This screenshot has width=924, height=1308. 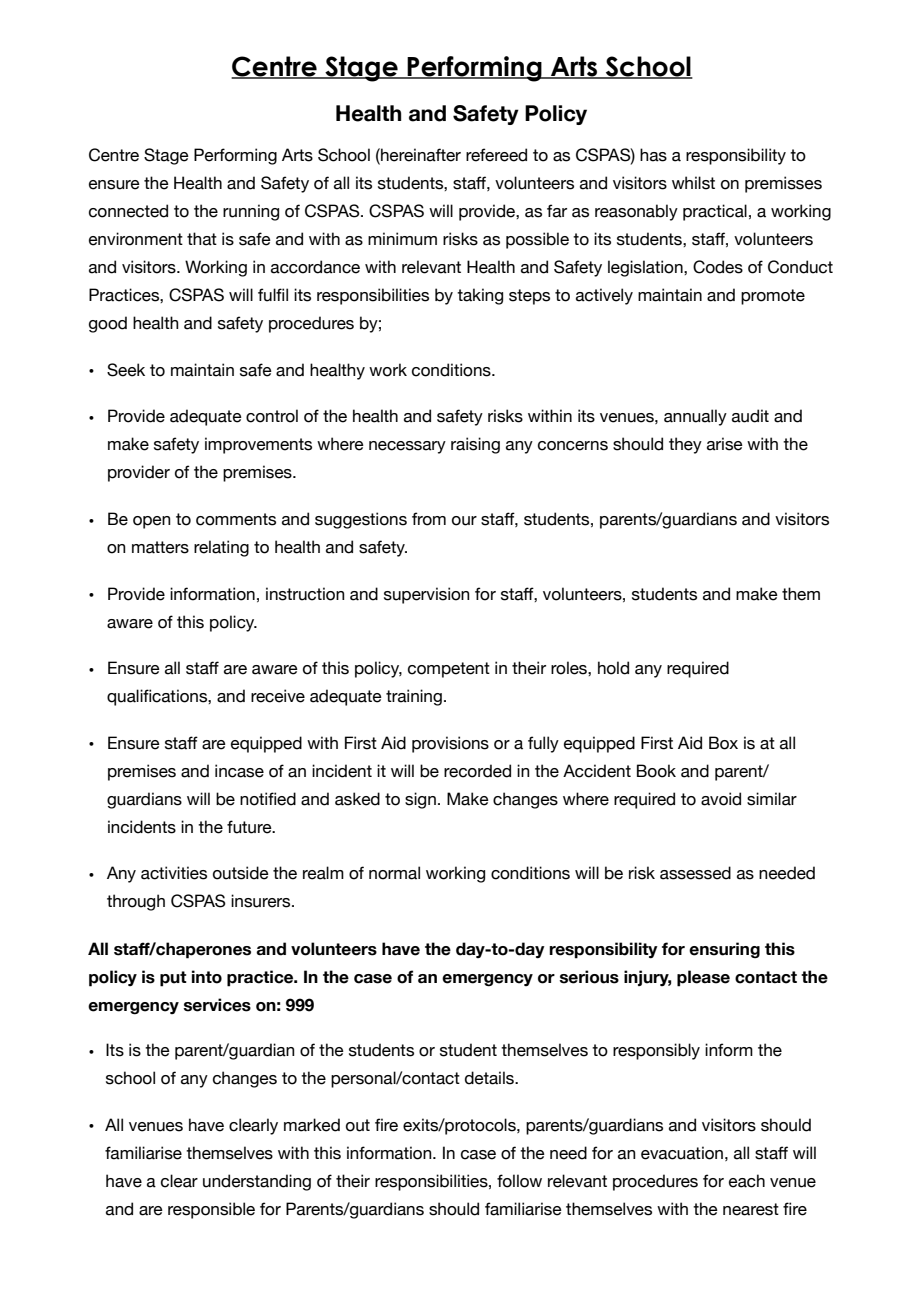 What do you see at coordinates (251, 212) in the screenshot?
I see `running` at bounding box center [251, 212].
